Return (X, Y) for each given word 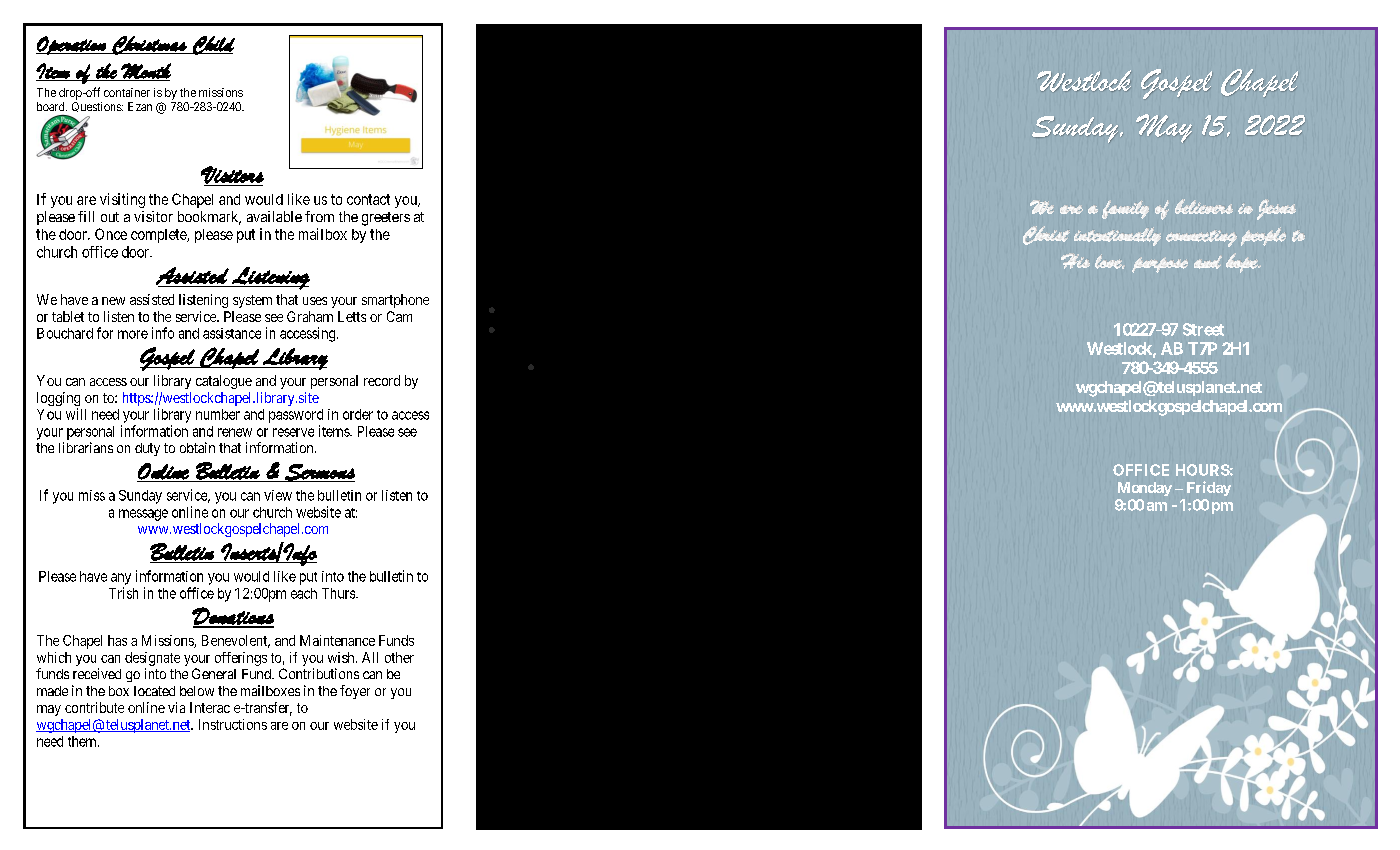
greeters (386, 219)
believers (1204, 206)
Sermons (319, 473)
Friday (1209, 488)
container (127, 92)
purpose (1160, 265)
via (176, 707)
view (278, 495)
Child (213, 45)
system (252, 301)
